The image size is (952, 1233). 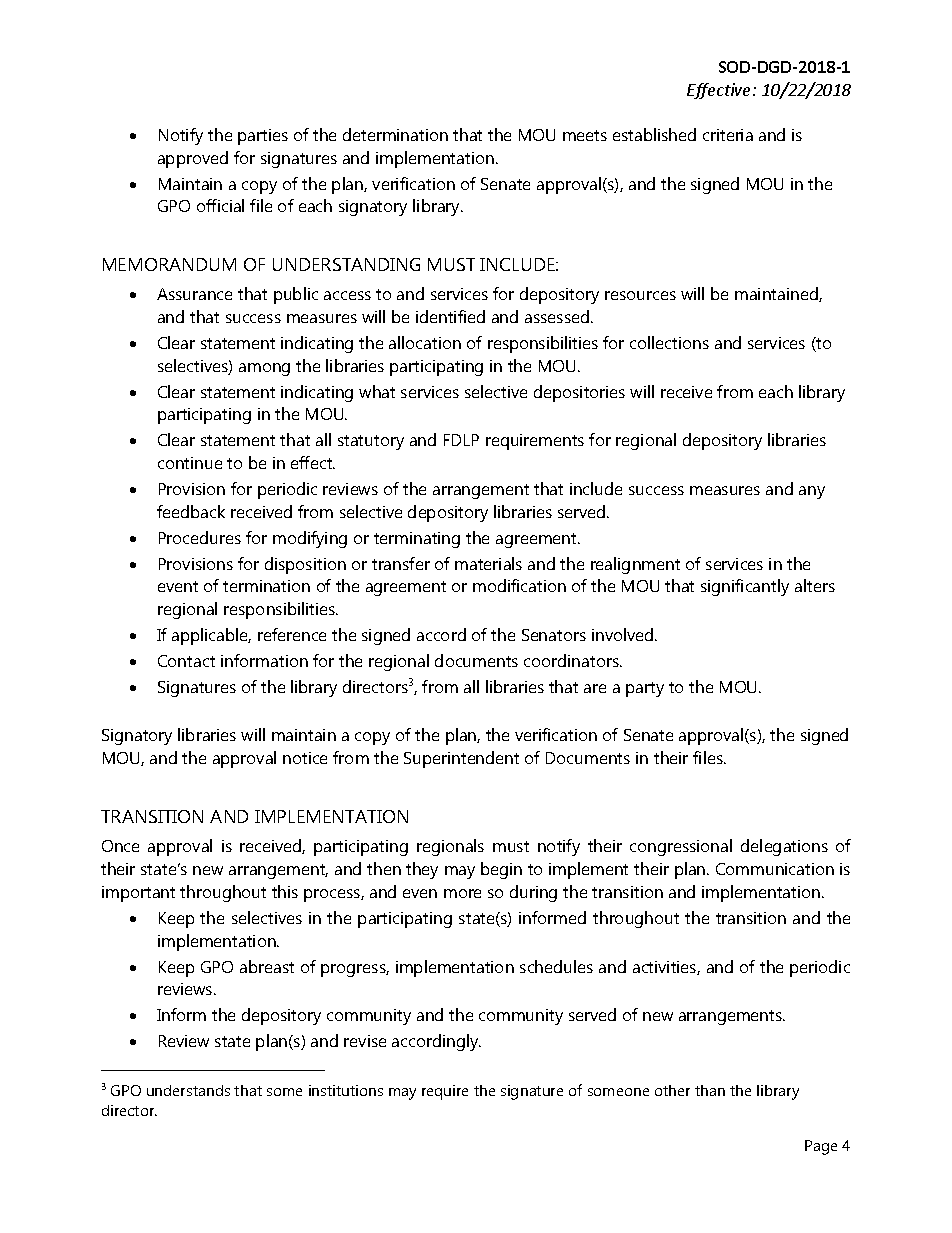 What do you see at coordinates (417, 540) in the document?
I see `terminating` at bounding box center [417, 540].
